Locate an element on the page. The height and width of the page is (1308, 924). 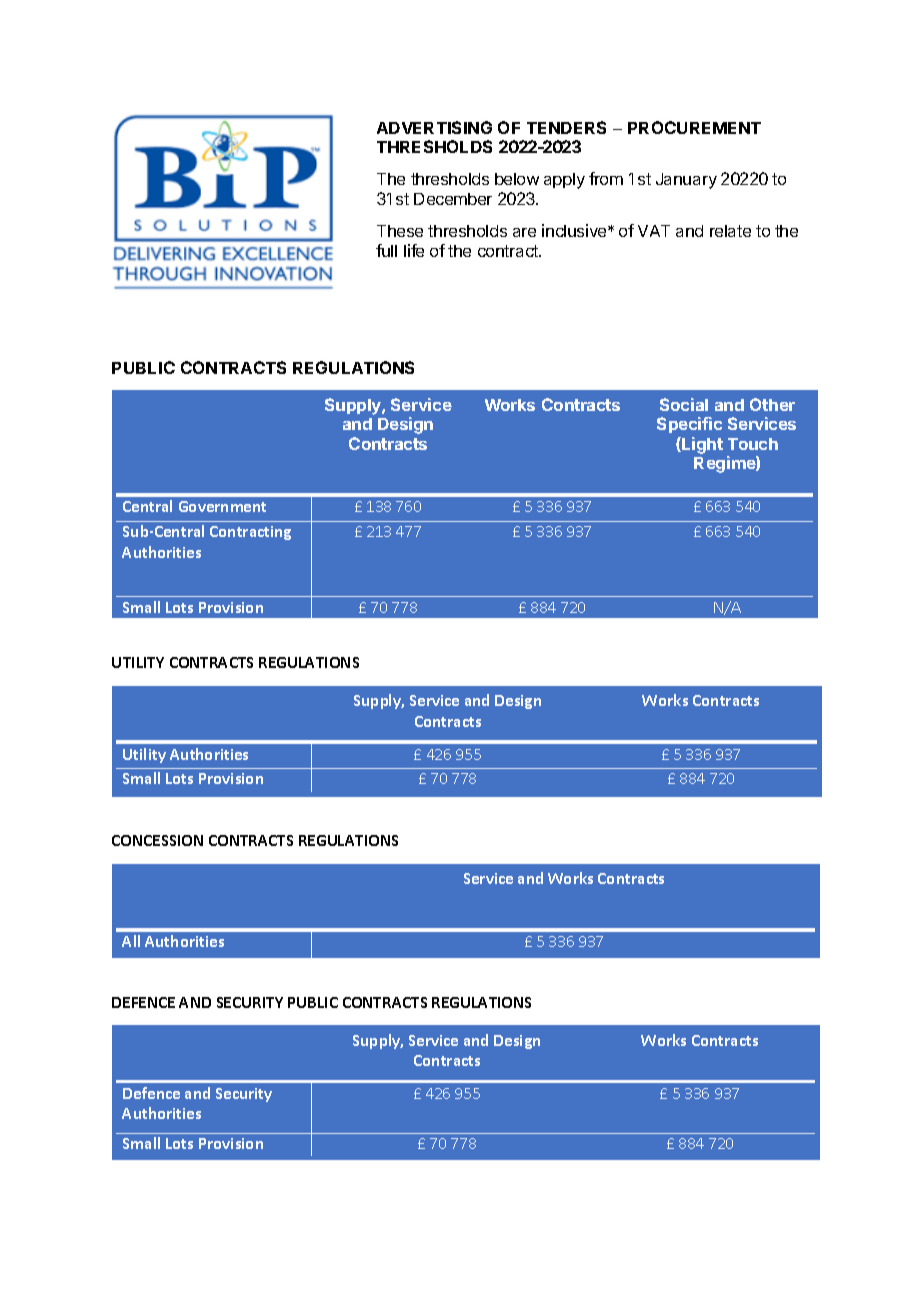
Light is located at coordinates (701, 445).
